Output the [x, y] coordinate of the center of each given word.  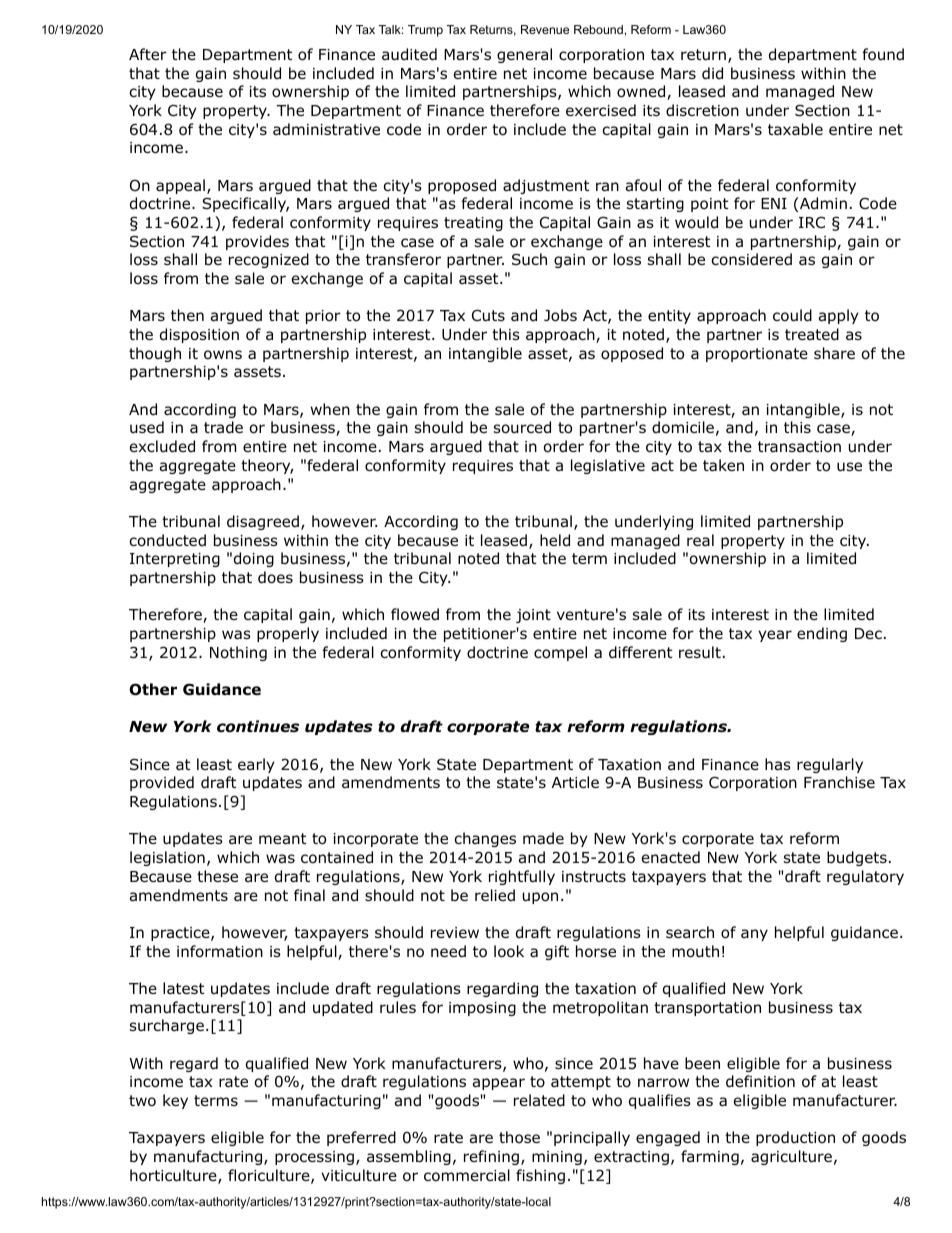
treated [812, 334]
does [275, 577]
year [775, 636]
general [524, 55]
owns [223, 355]
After [148, 54]
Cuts [488, 315]
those [519, 1137]
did [712, 73]
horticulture [174, 1176]
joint [533, 616]
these [217, 876]
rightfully [522, 877]
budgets [857, 858]
